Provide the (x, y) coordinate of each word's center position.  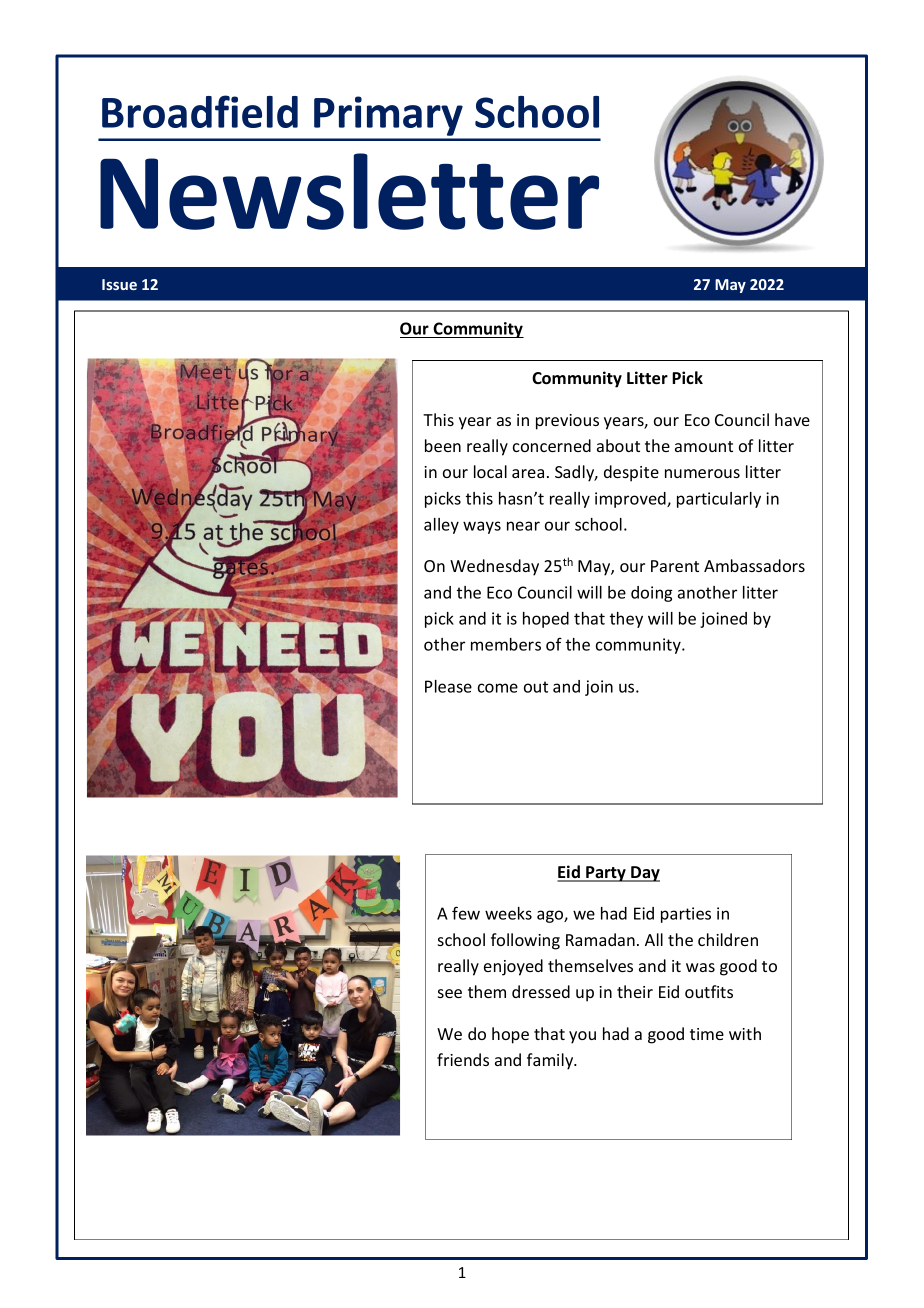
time (707, 1034)
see (450, 993)
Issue (119, 284)
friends (463, 1059)
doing (651, 594)
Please (448, 686)
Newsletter (349, 191)
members (506, 644)
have (792, 419)
